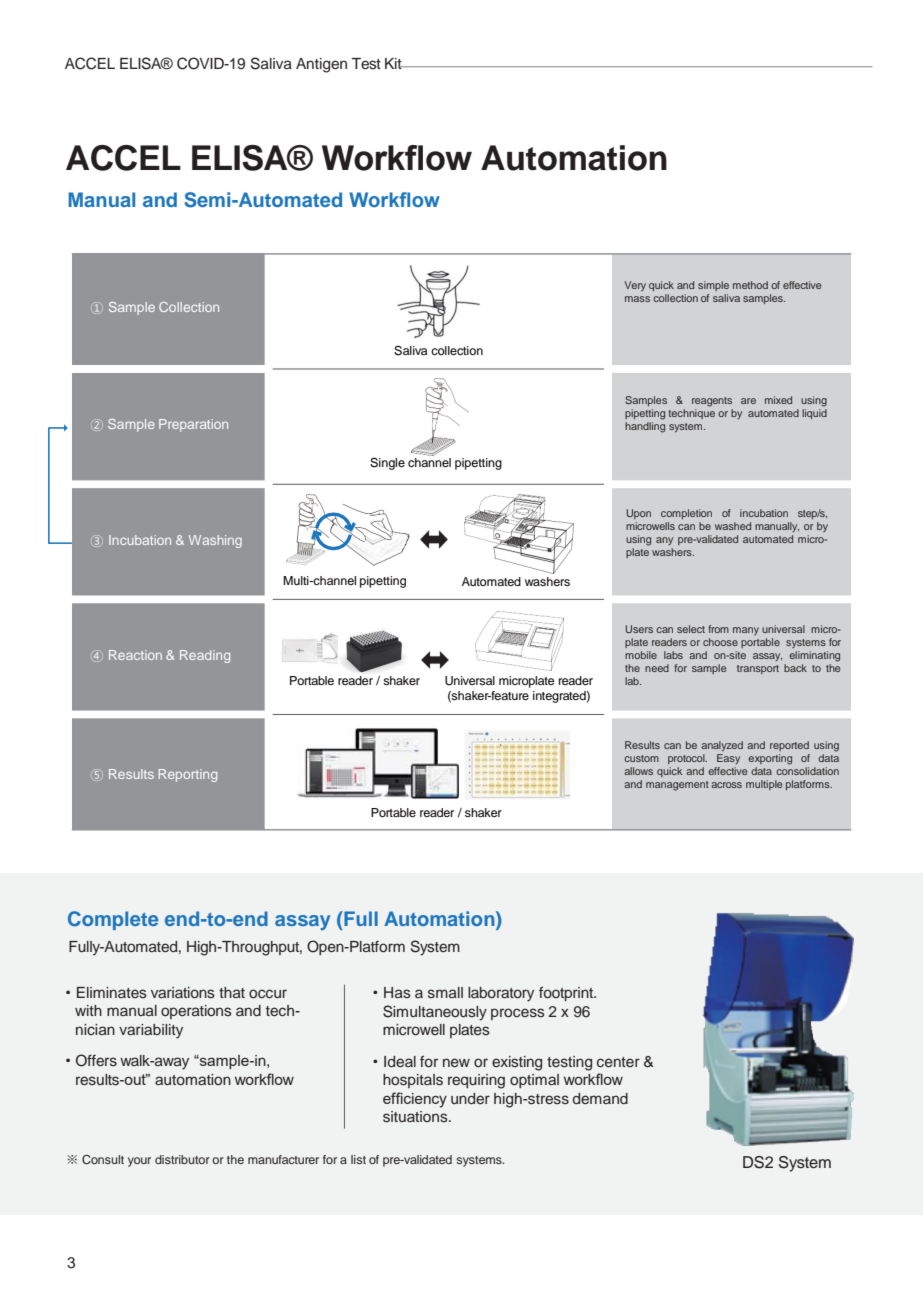 The image size is (924, 1309). Describe the element at coordinates (182, 1159) in the image. I see `distributor` at that location.
